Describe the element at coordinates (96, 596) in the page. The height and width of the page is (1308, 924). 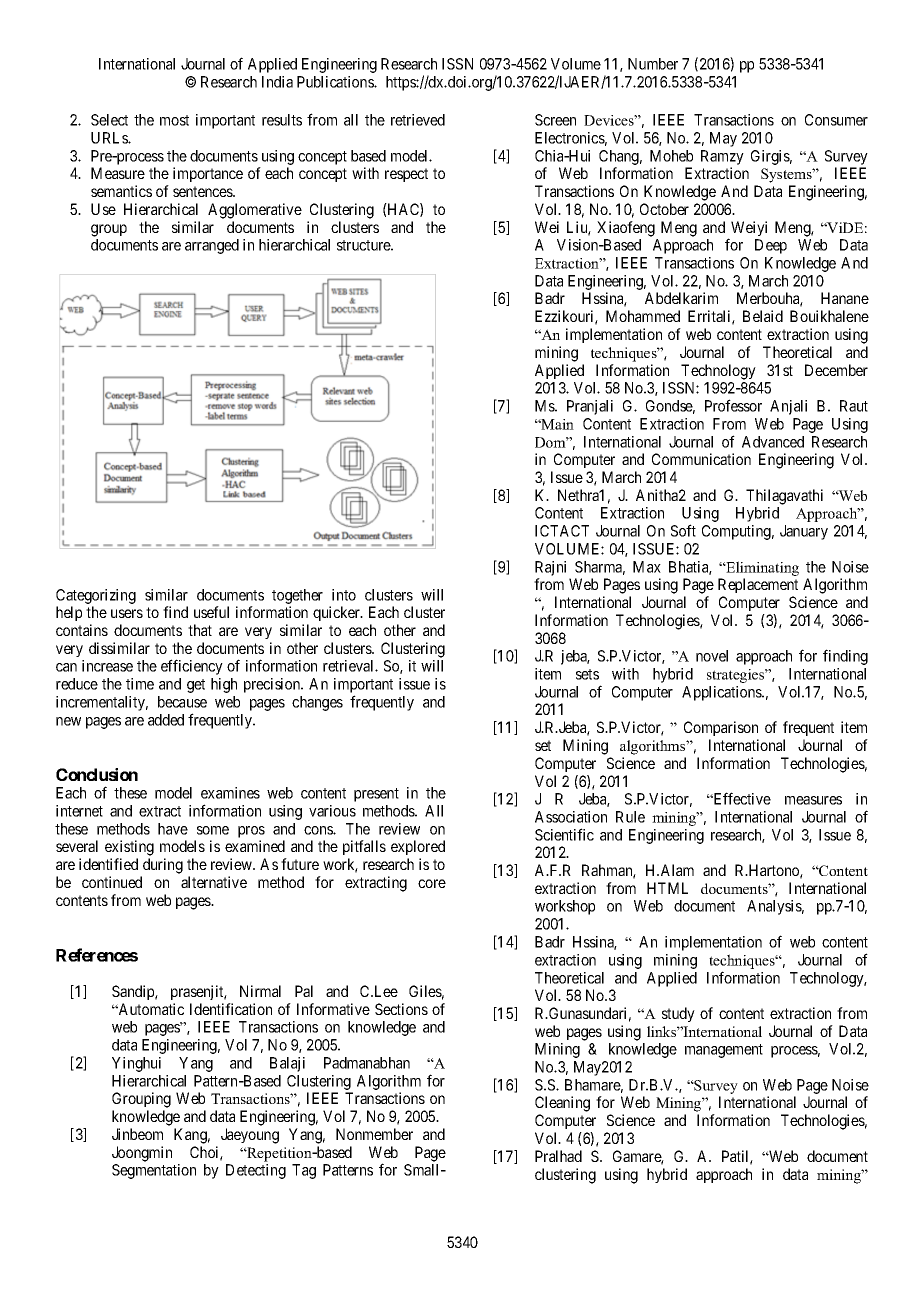
I see `Categorizing` at that location.
